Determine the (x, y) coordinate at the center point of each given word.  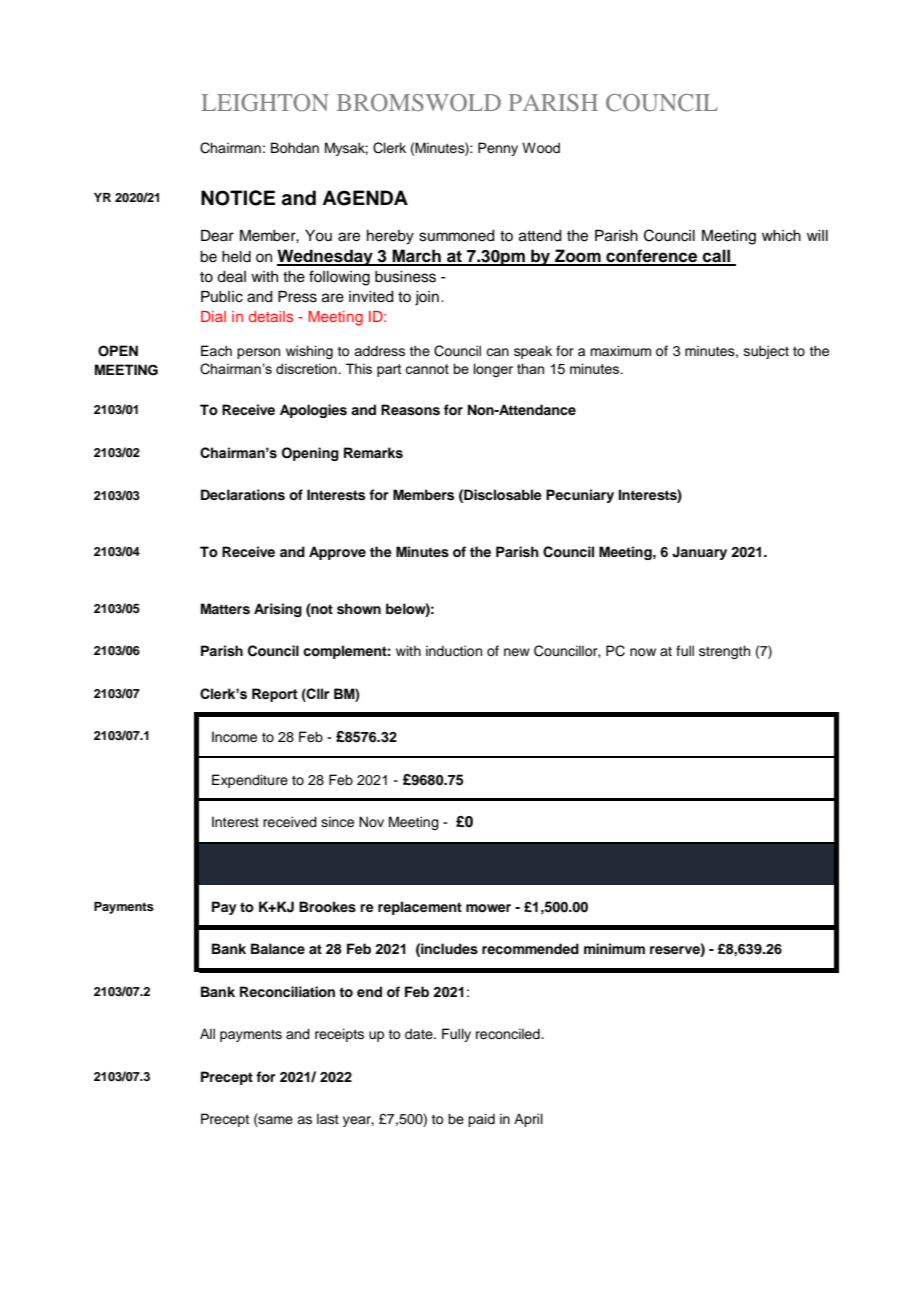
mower (488, 908)
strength (724, 652)
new (517, 652)
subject (766, 352)
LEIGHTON (265, 102)
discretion (306, 368)
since (337, 822)
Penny (498, 149)
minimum (614, 948)
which (781, 236)
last (328, 1119)
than (530, 368)
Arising (278, 610)
